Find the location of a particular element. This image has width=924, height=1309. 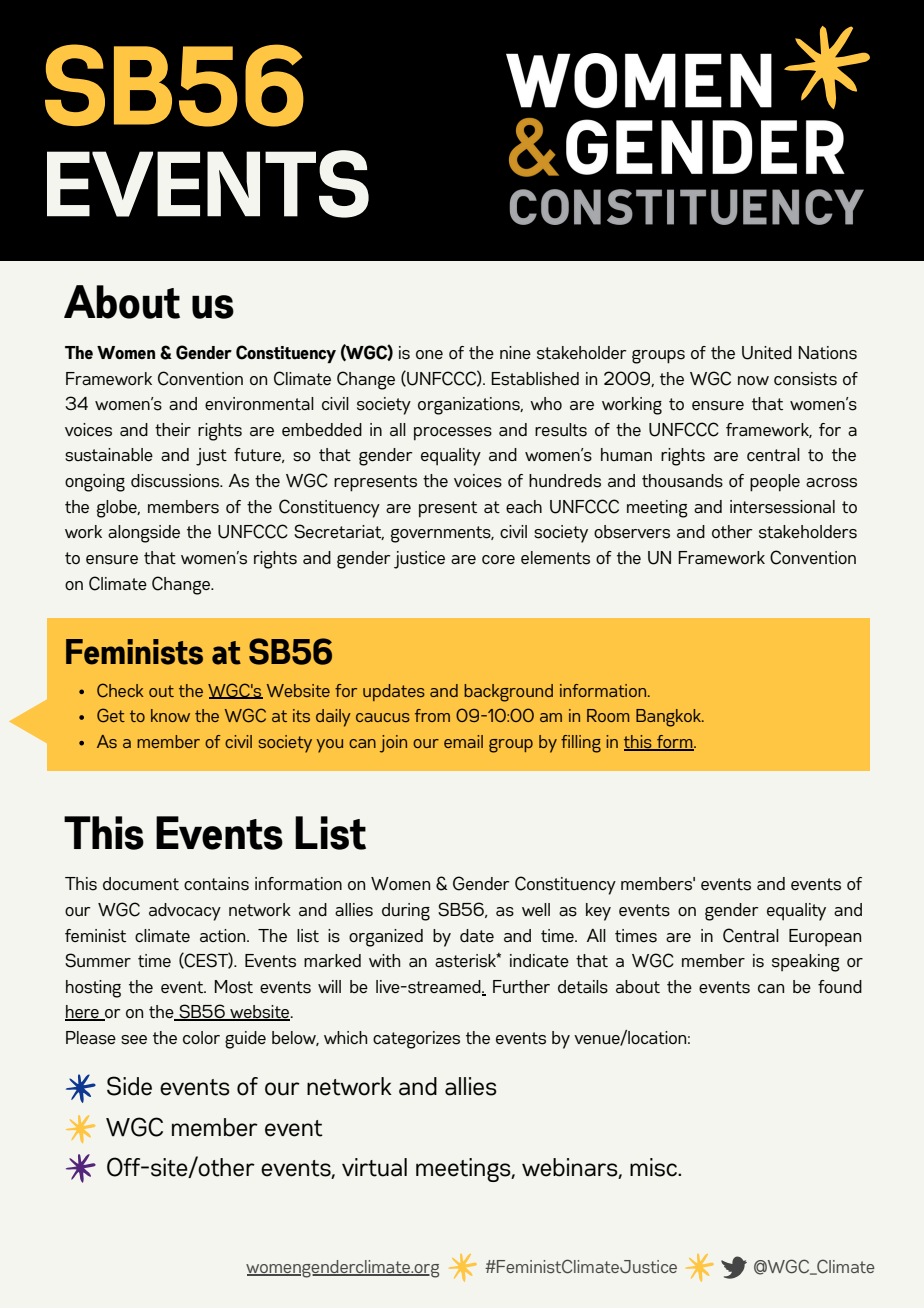

European is located at coordinates (825, 937).
